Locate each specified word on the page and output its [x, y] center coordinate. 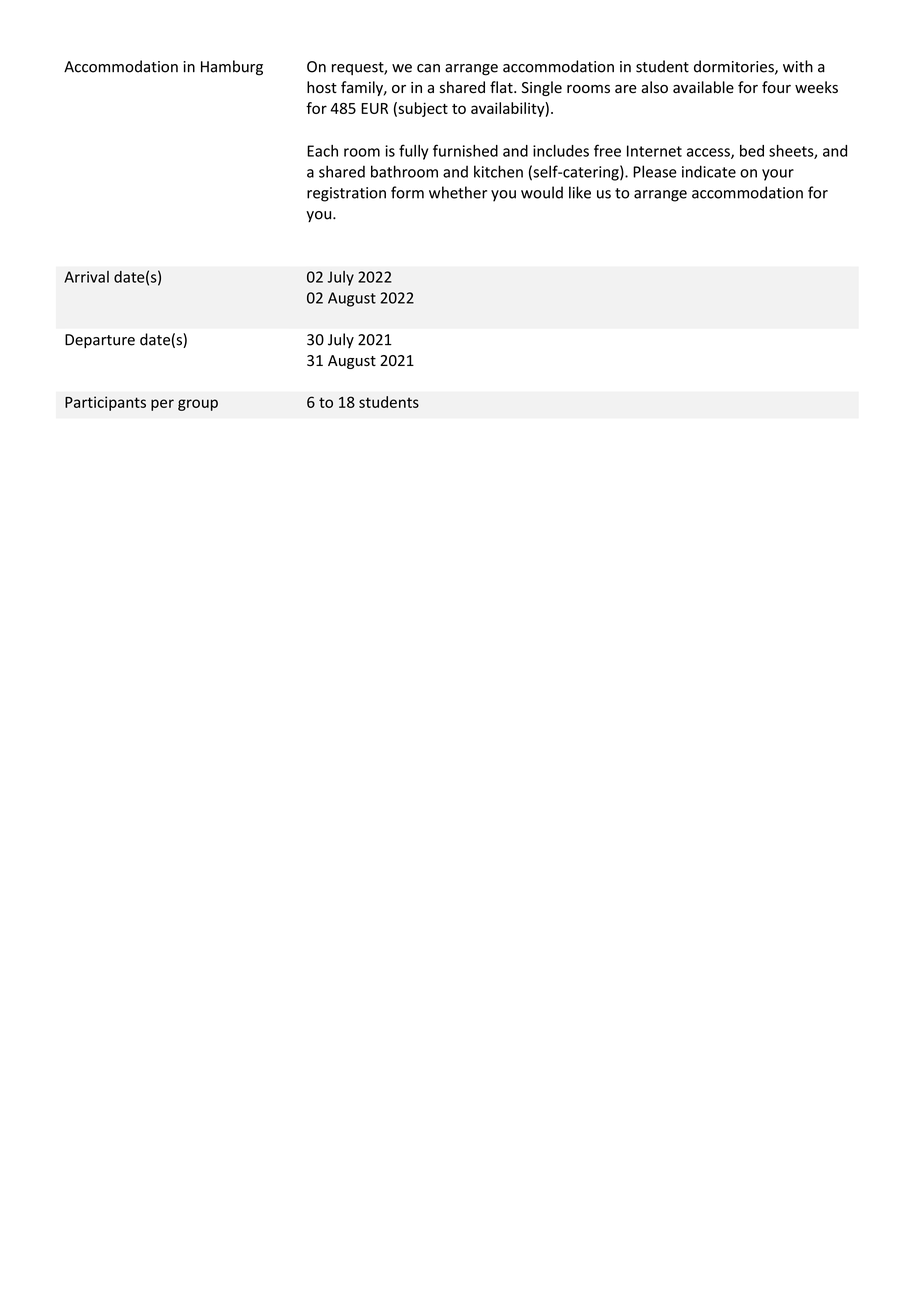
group [198, 405]
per [162, 405]
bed [752, 151]
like [580, 192]
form [407, 192]
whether [458, 192]
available [703, 87]
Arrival [86, 277]
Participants [105, 403]
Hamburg [232, 68]
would [542, 192]
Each [322, 151]
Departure [100, 341]
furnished [465, 150]
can [428, 68]
